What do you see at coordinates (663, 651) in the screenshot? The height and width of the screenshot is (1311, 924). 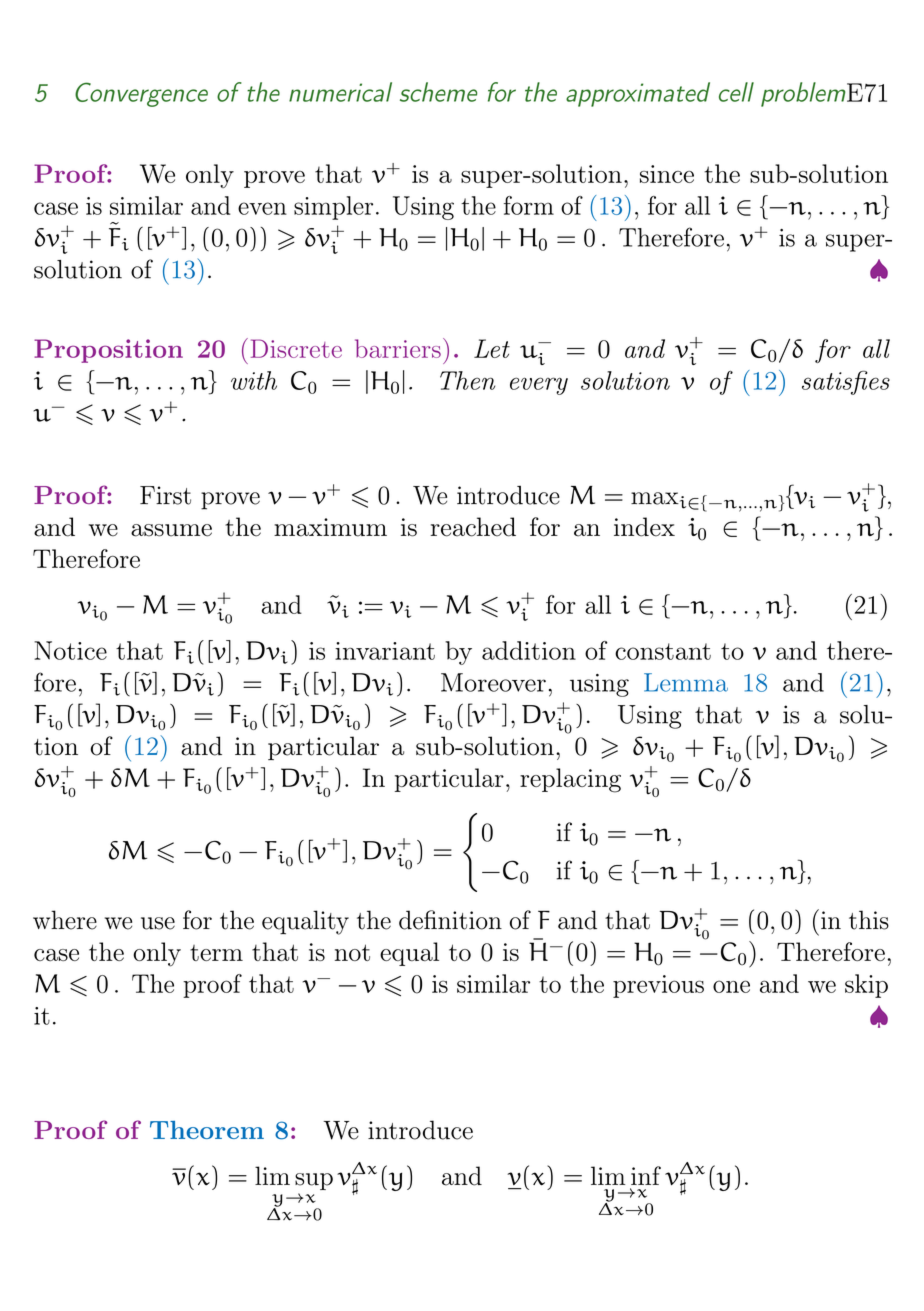 I see `constant` at bounding box center [663, 651].
